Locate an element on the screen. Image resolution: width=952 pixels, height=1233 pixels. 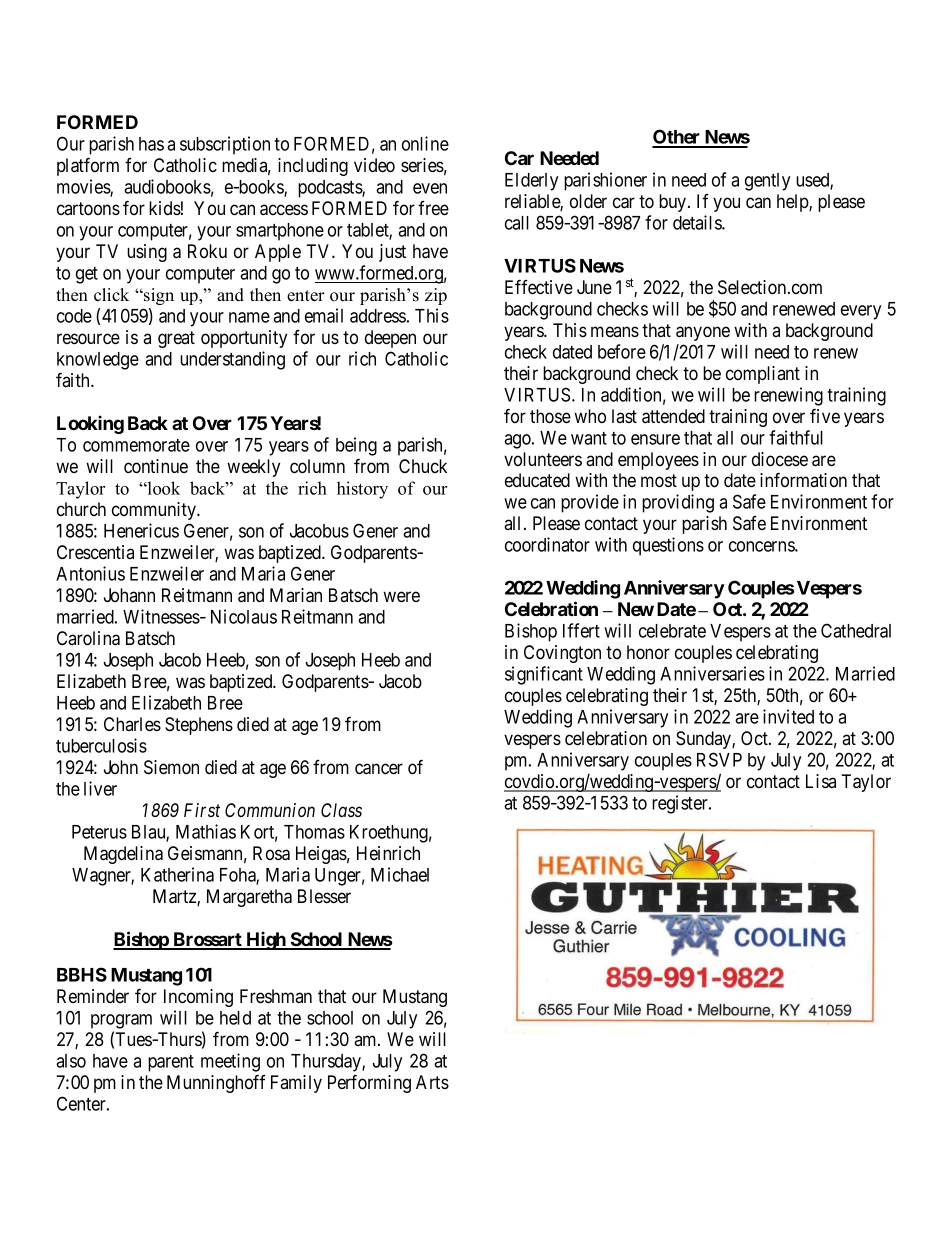
Johann is located at coordinates (129, 595).
